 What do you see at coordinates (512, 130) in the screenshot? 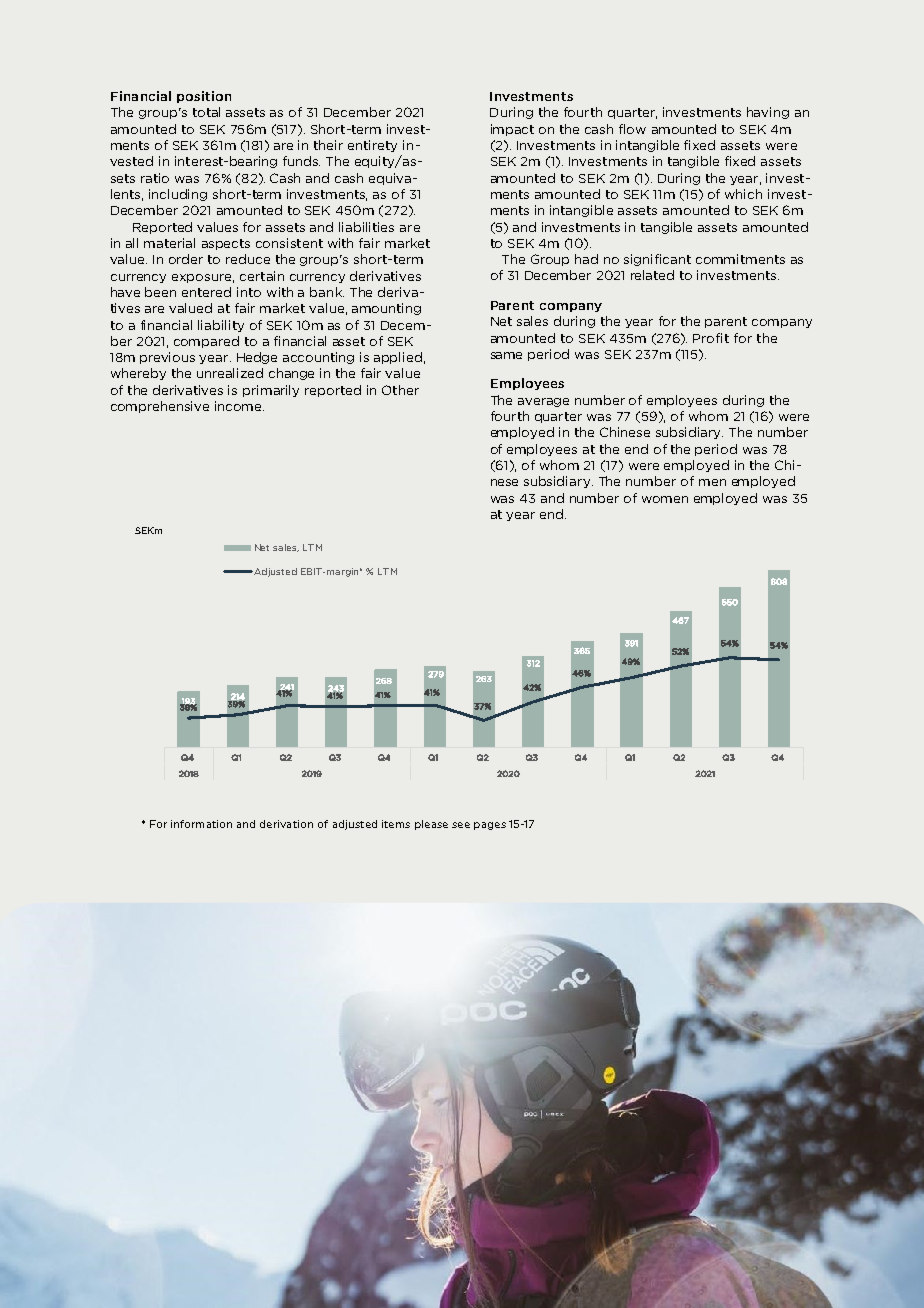
I see `impact` at bounding box center [512, 130].
